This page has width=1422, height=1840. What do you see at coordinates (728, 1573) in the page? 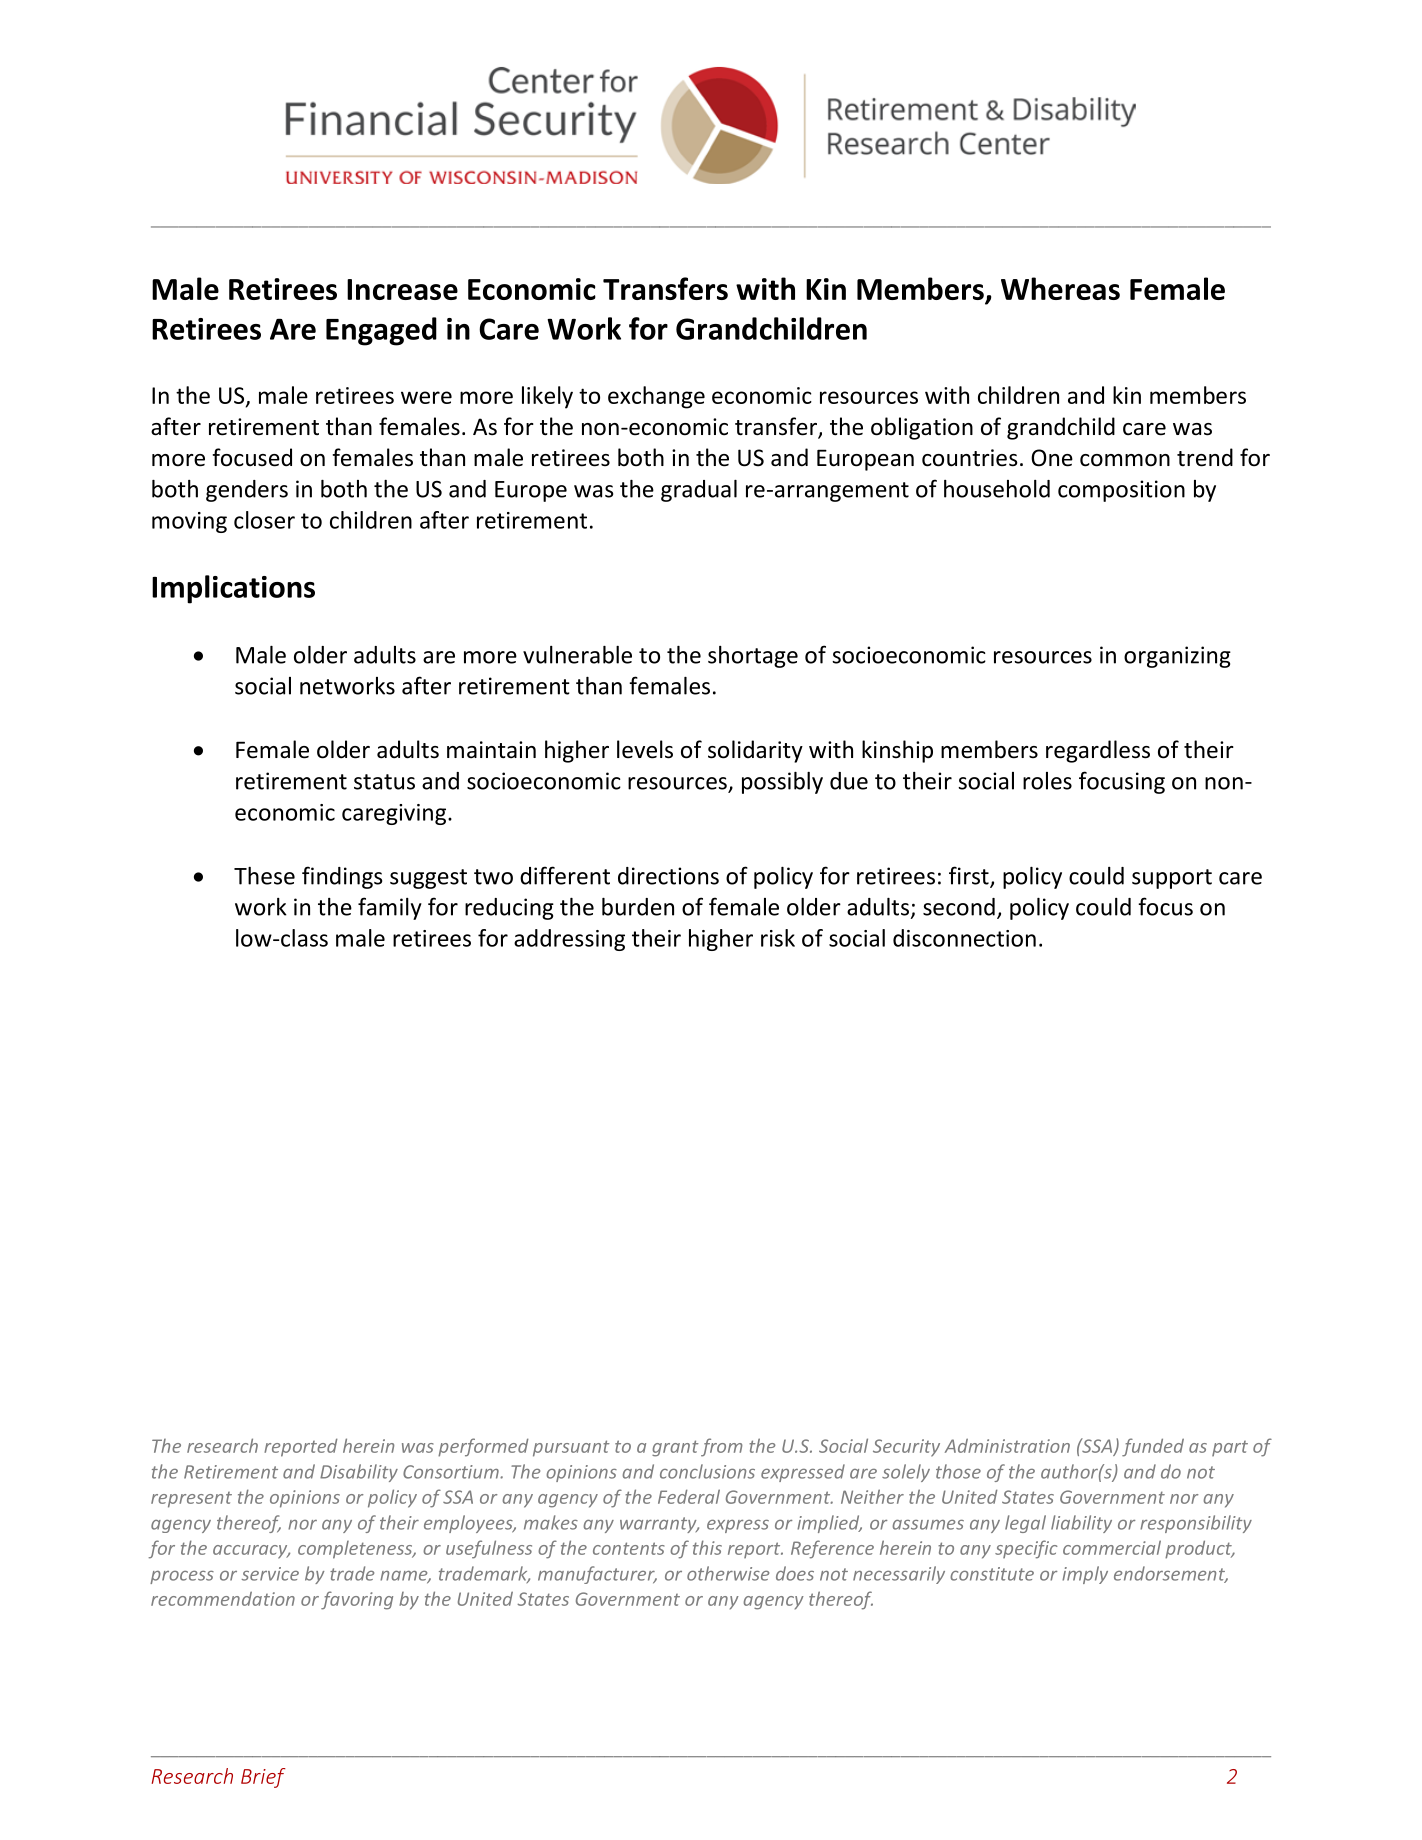
I see `otherwise` at bounding box center [728, 1573].
